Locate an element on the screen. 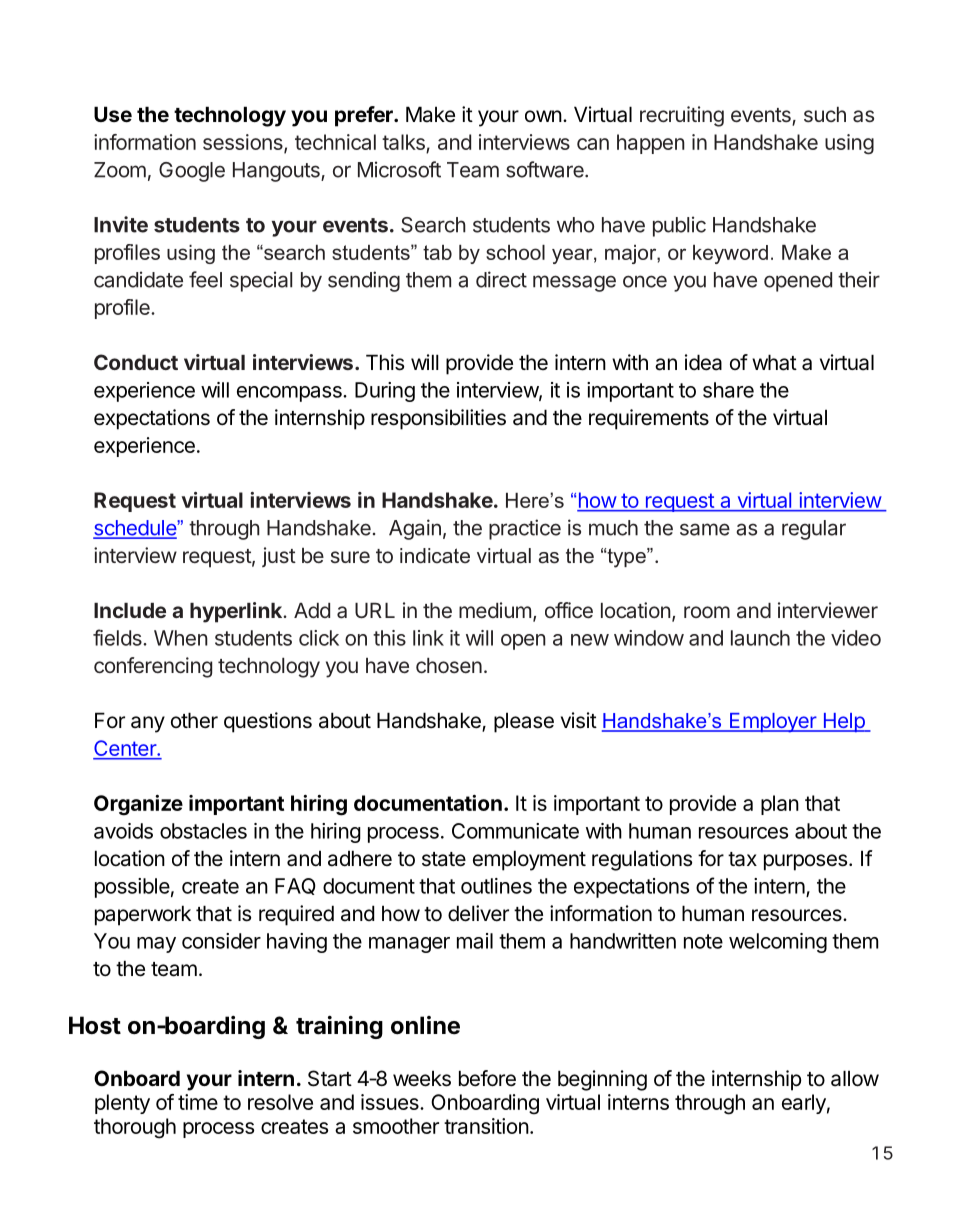  responsibilities is located at coordinates (438, 419).
